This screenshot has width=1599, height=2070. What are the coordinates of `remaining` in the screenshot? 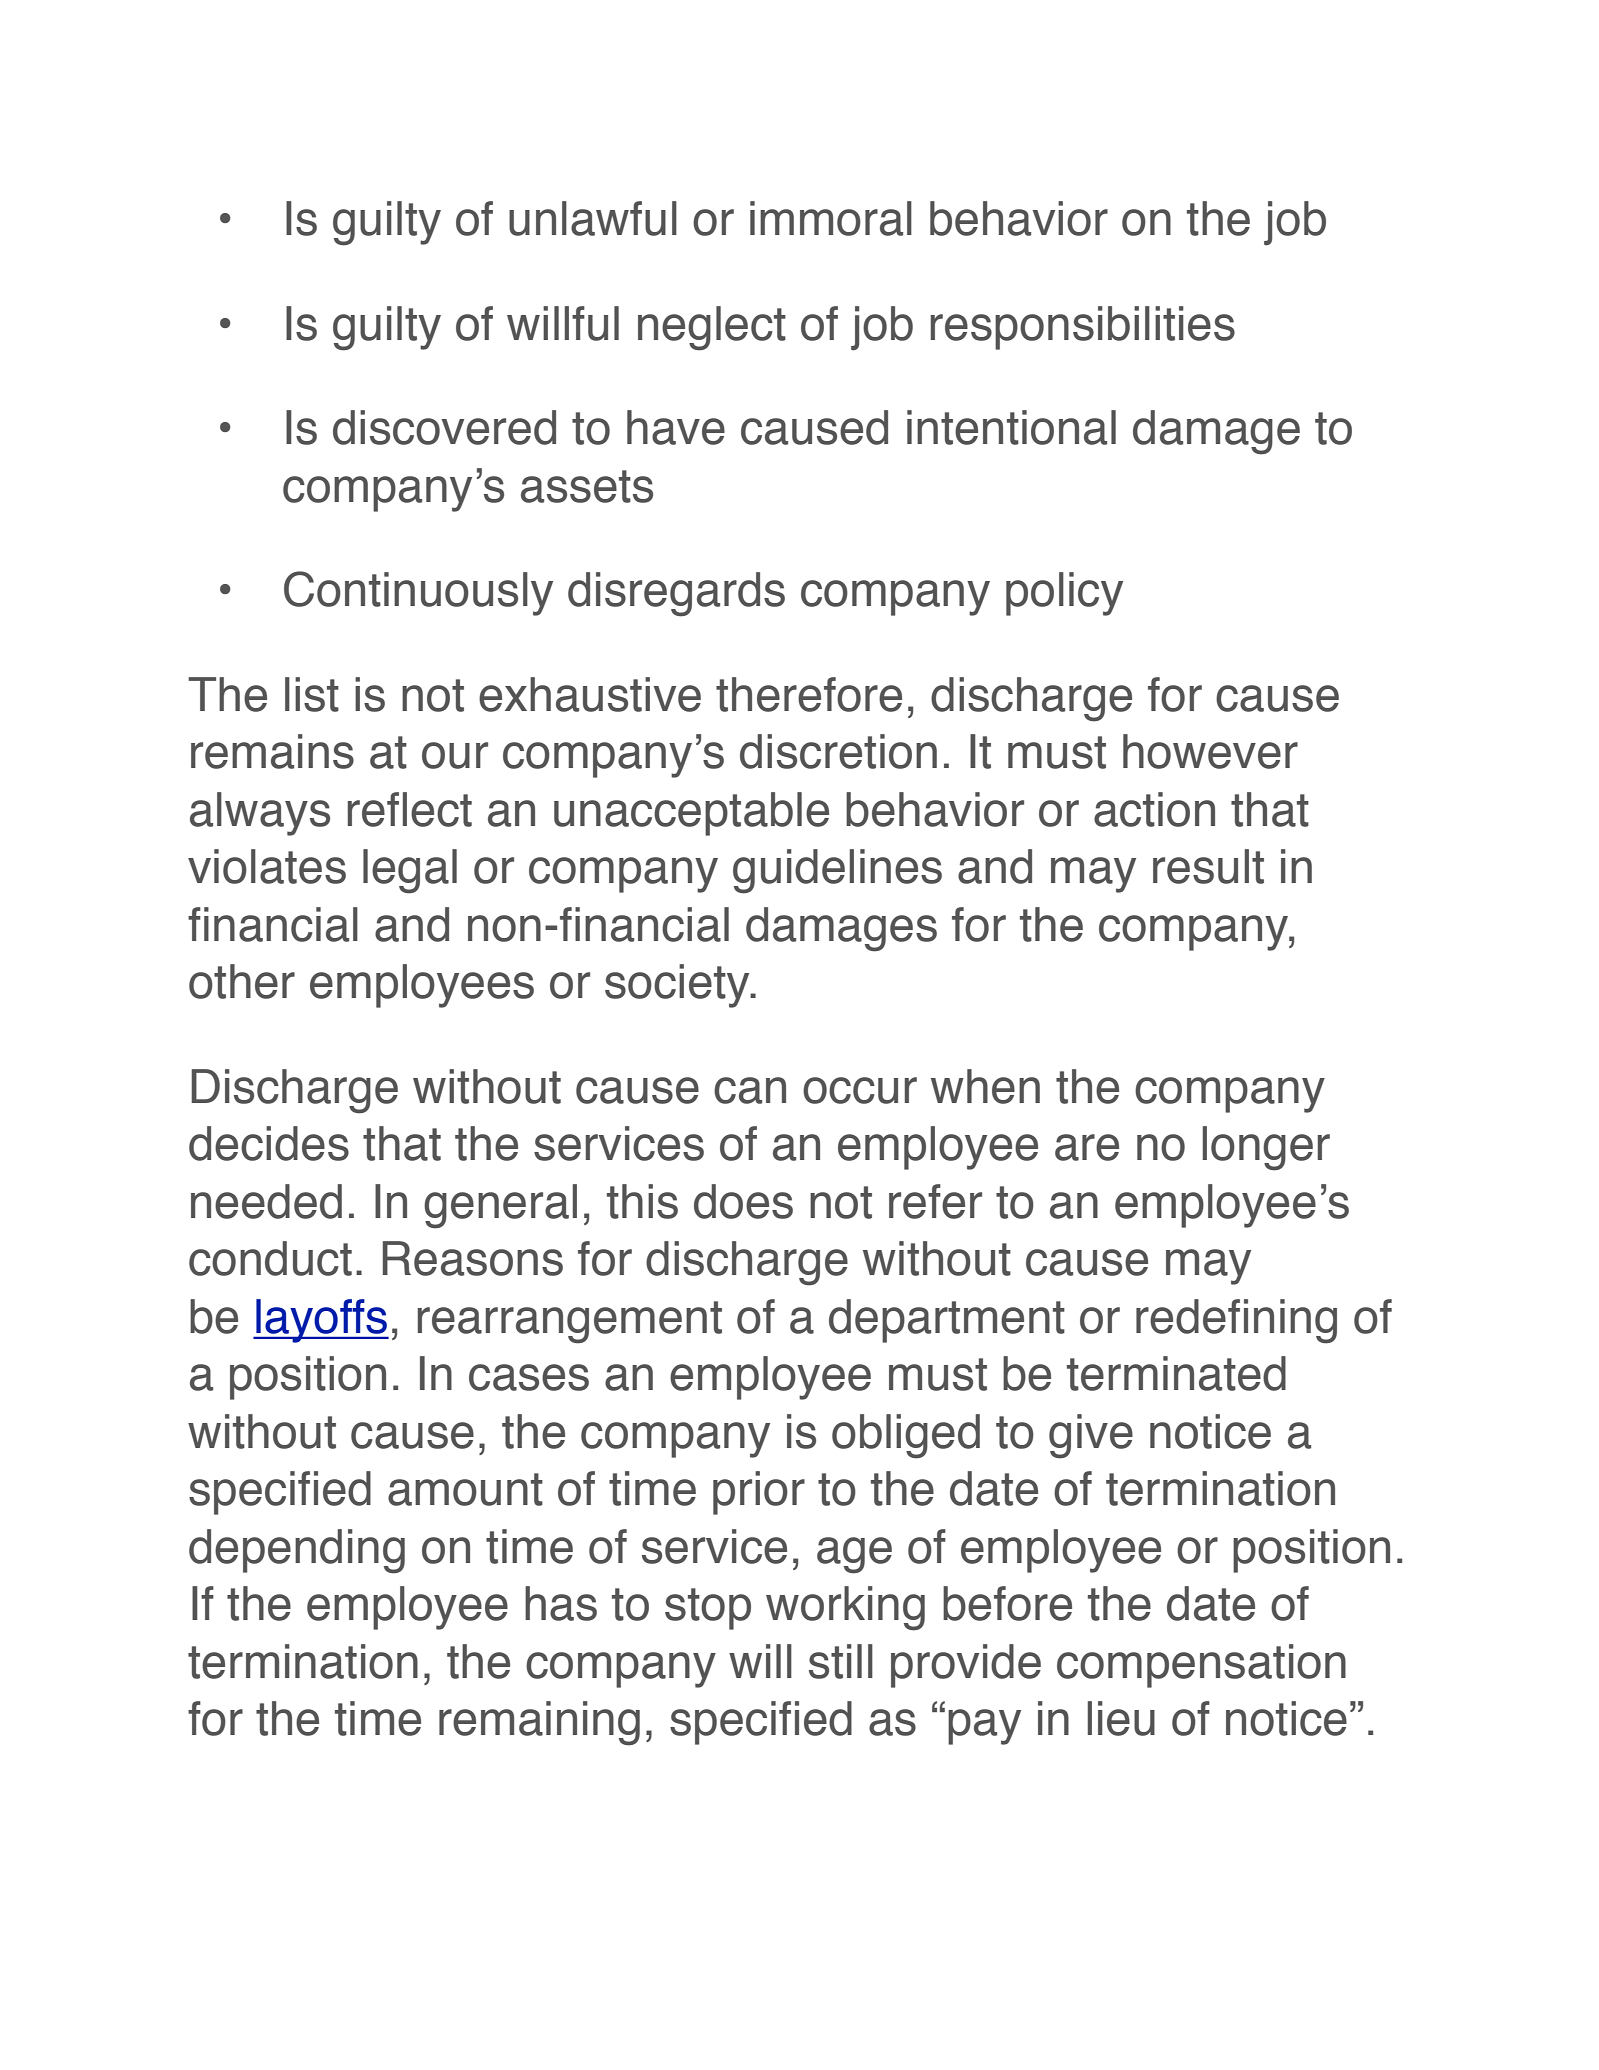 It's located at (539, 1723).
